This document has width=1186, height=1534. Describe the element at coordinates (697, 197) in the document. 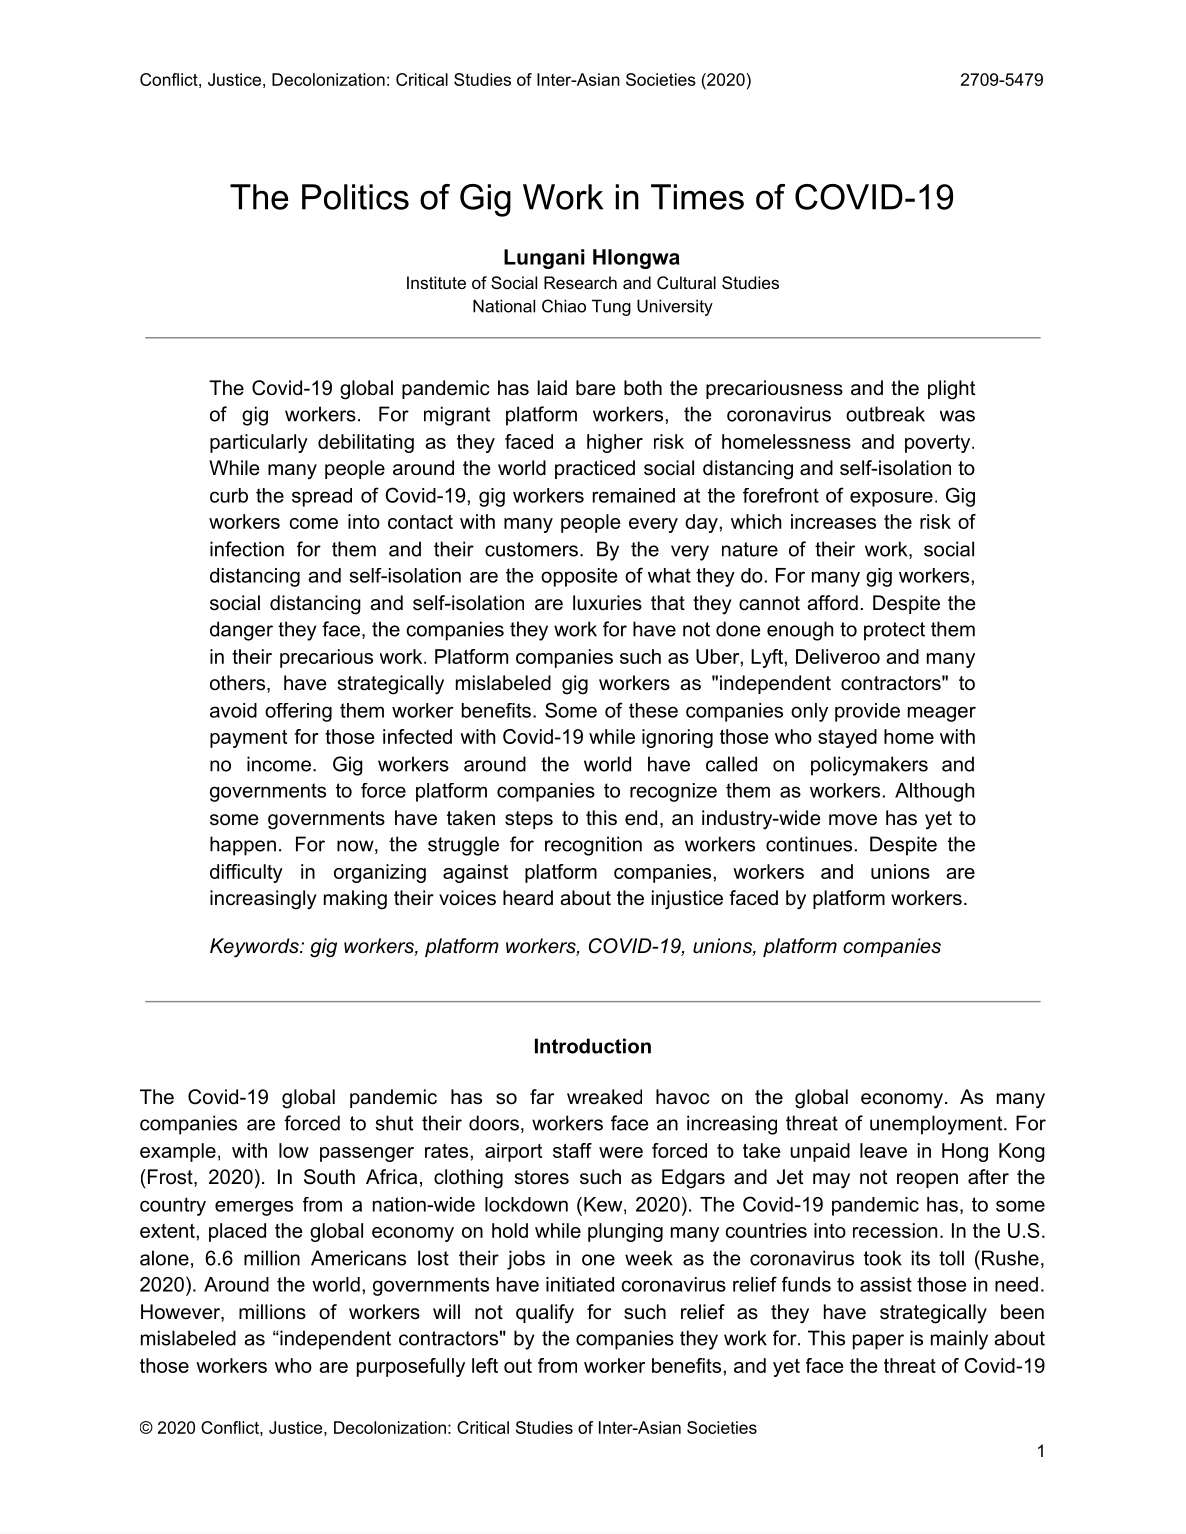

I see `Times` at that location.
